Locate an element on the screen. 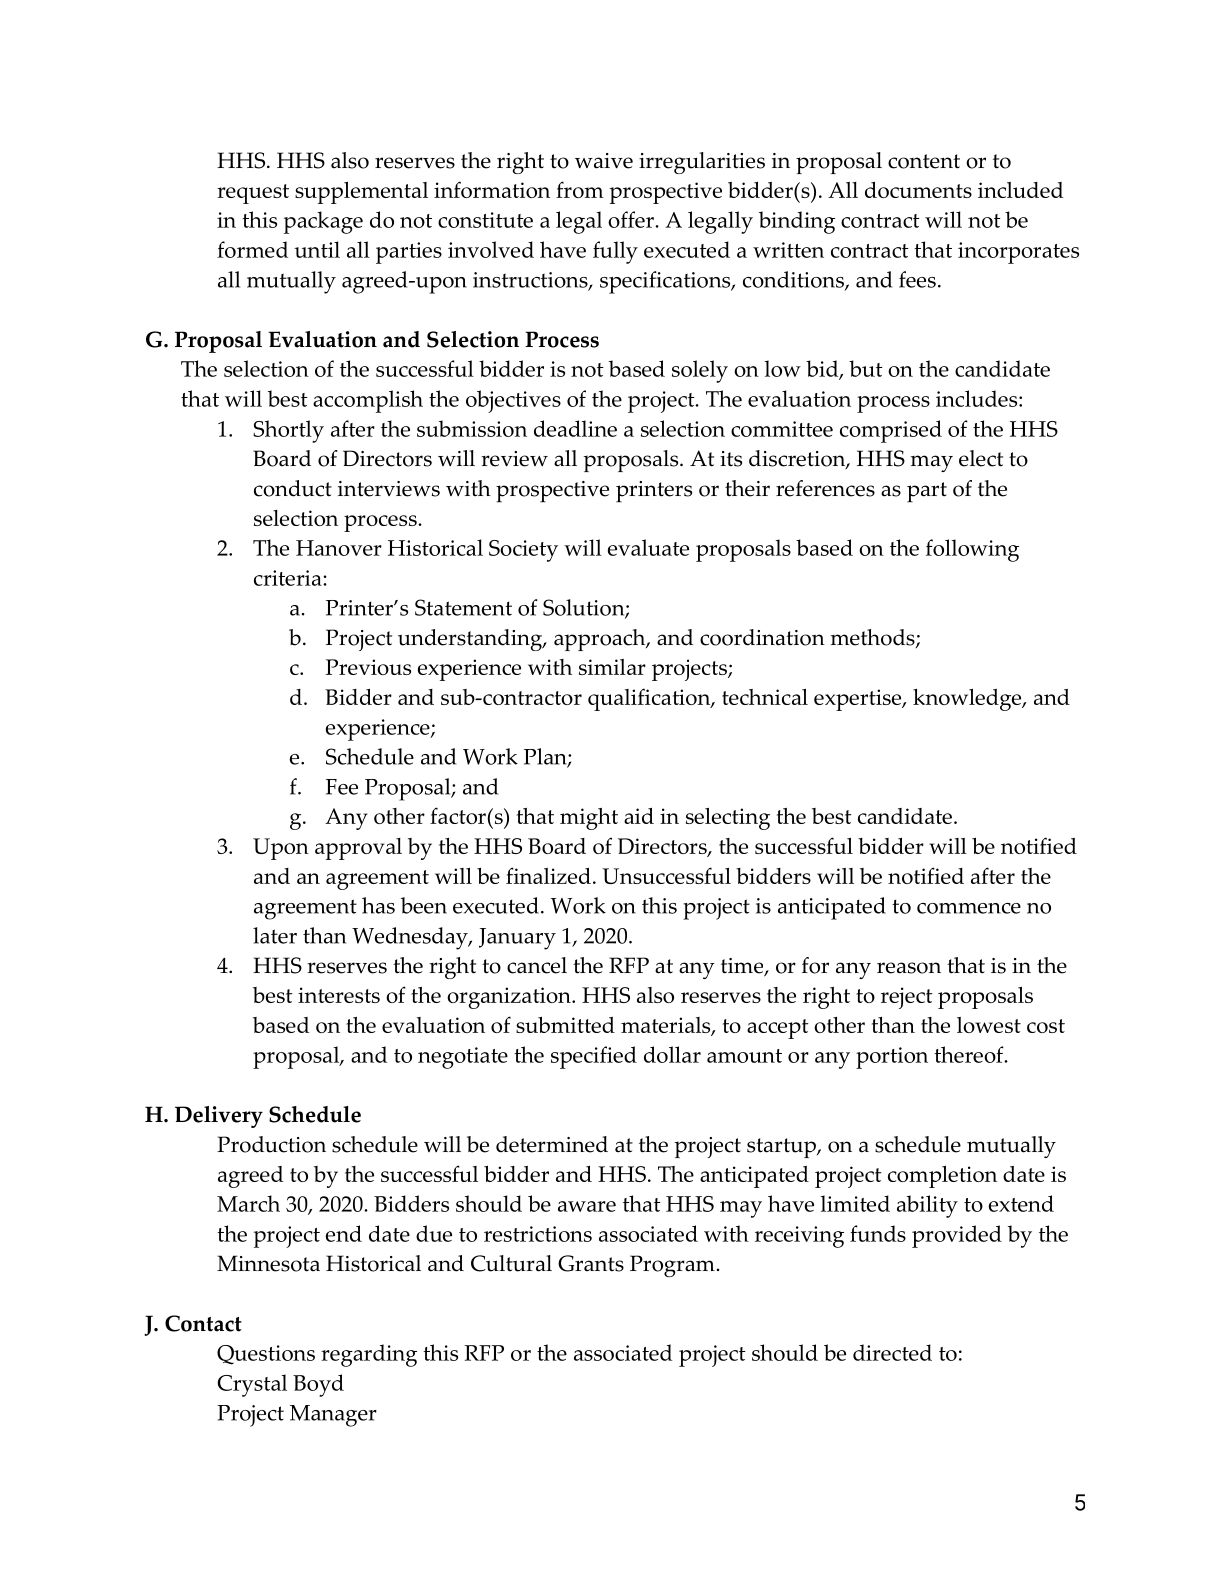 The height and width of the screenshot is (1591, 1229). following is located at coordinates (972, 550).
